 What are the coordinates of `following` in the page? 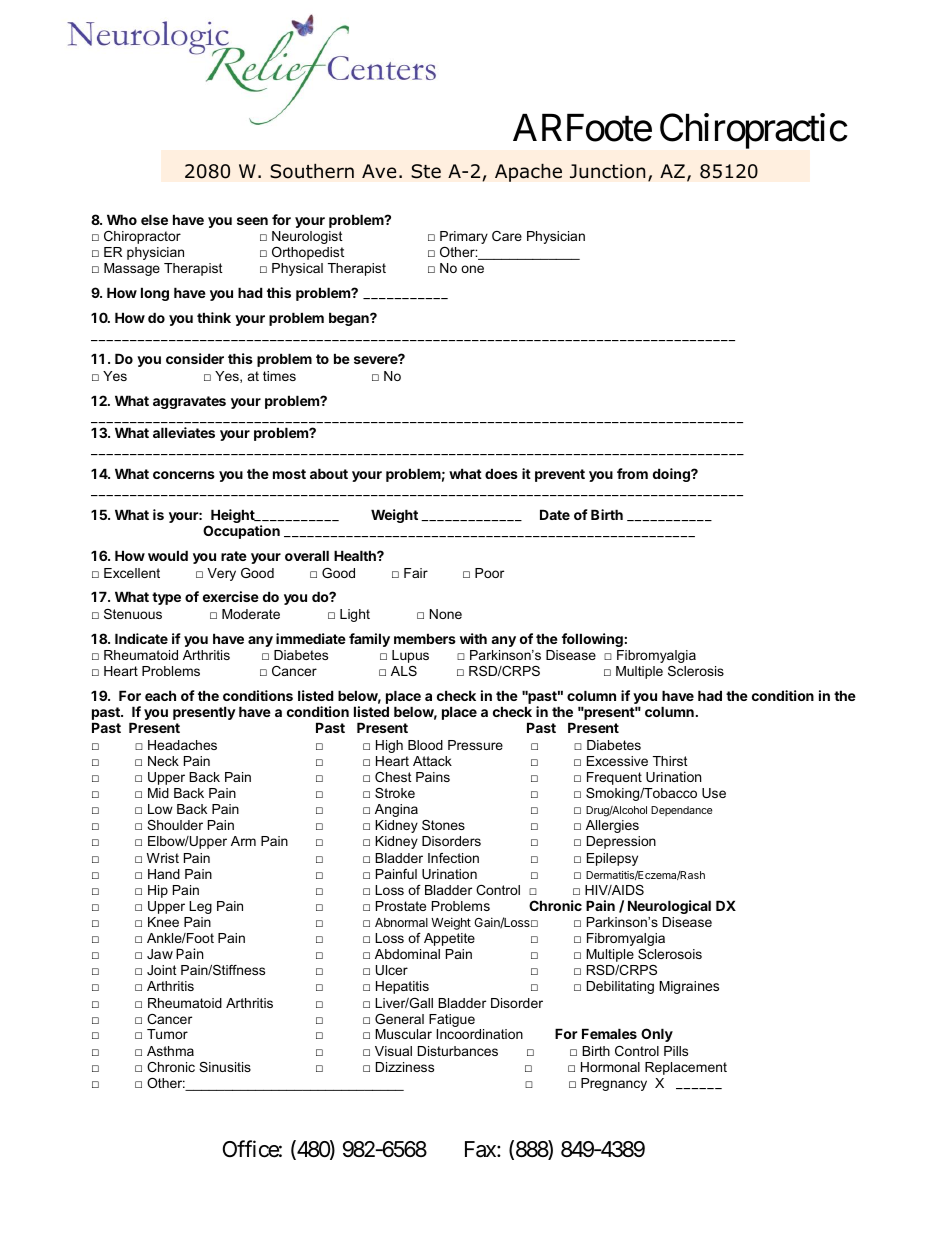 It's located at (592, 640).
